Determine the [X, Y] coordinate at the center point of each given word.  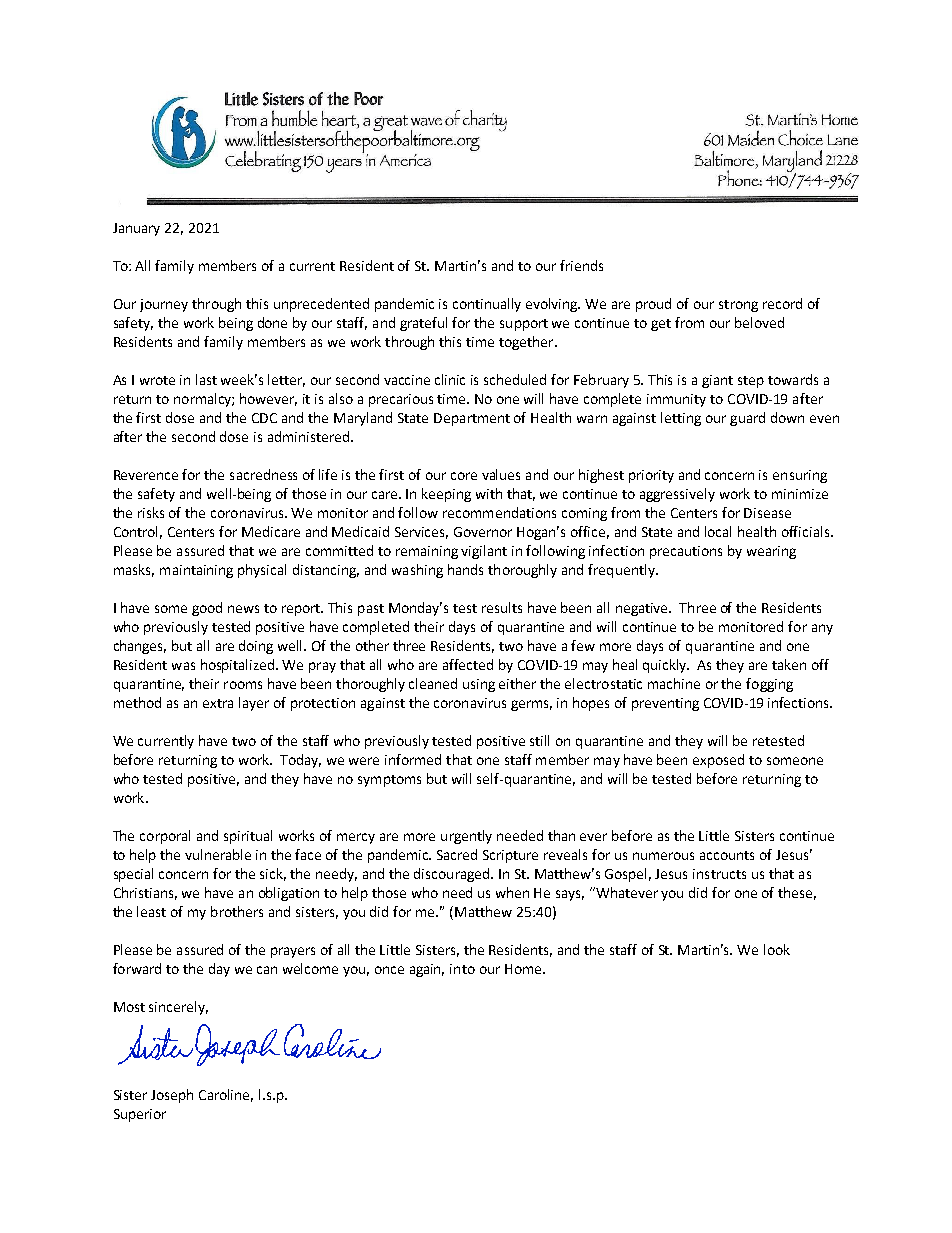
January [136, 229]
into [462, 969]
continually [487, 305]
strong [738, 306]
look [777, 949]
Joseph [172, 1096]
